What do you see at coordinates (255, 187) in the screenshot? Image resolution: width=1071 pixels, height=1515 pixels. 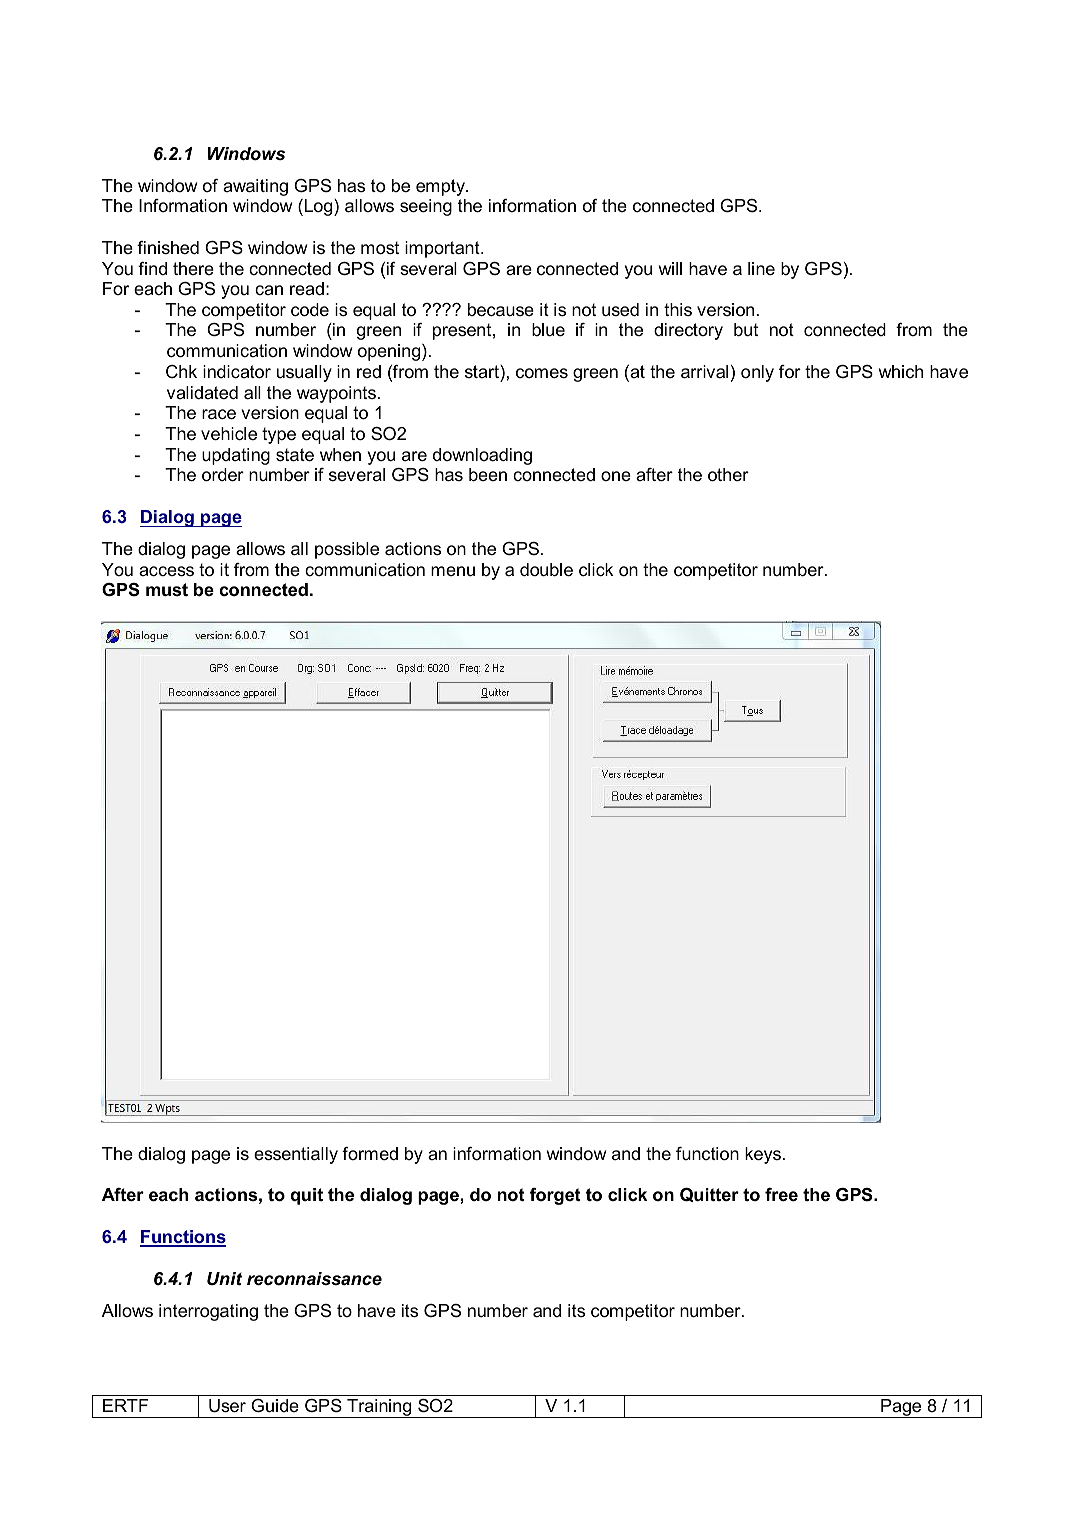 I see `awaiting` at bounding box center [255, 187].
